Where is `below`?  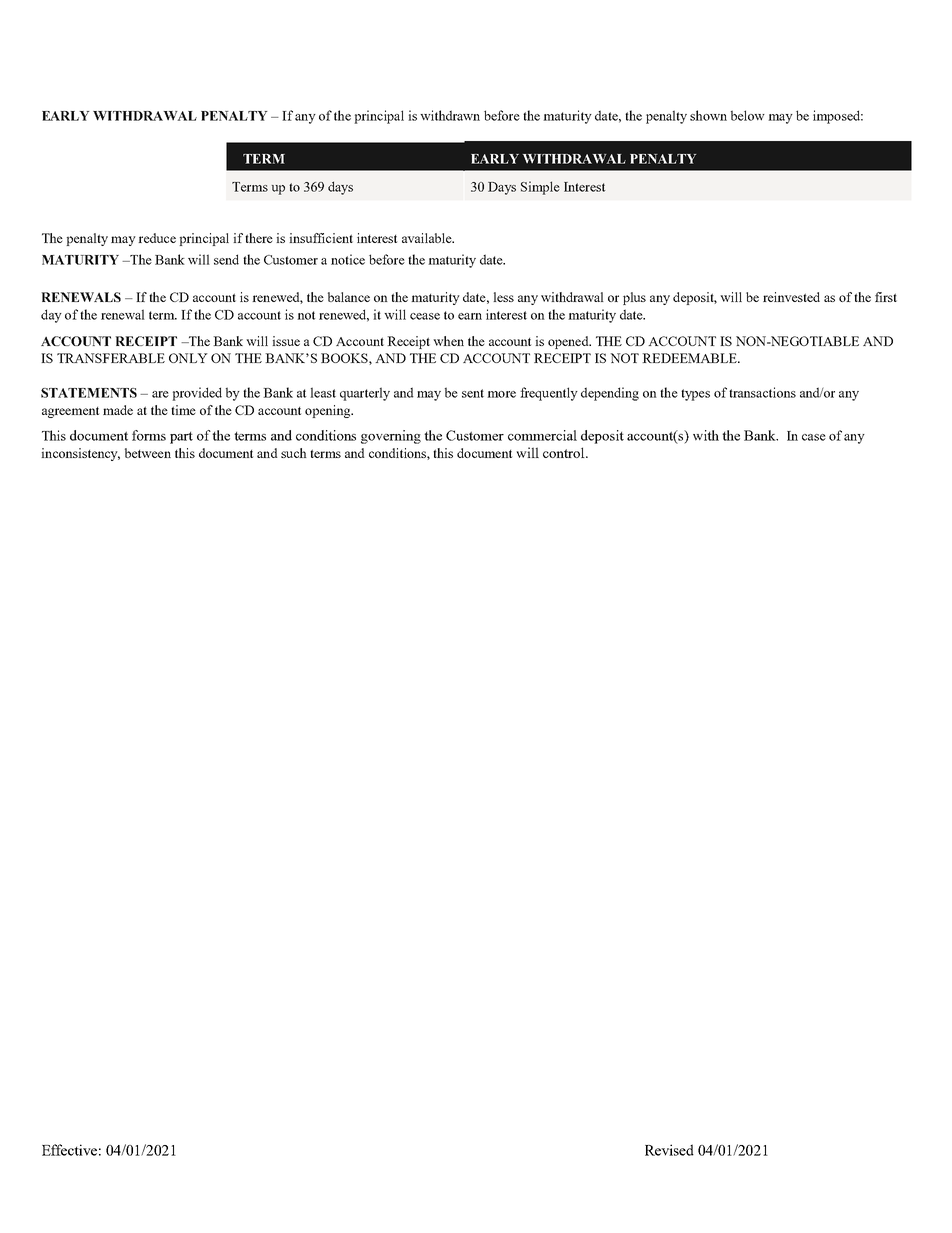 below is located at coordinates (748, 115).
